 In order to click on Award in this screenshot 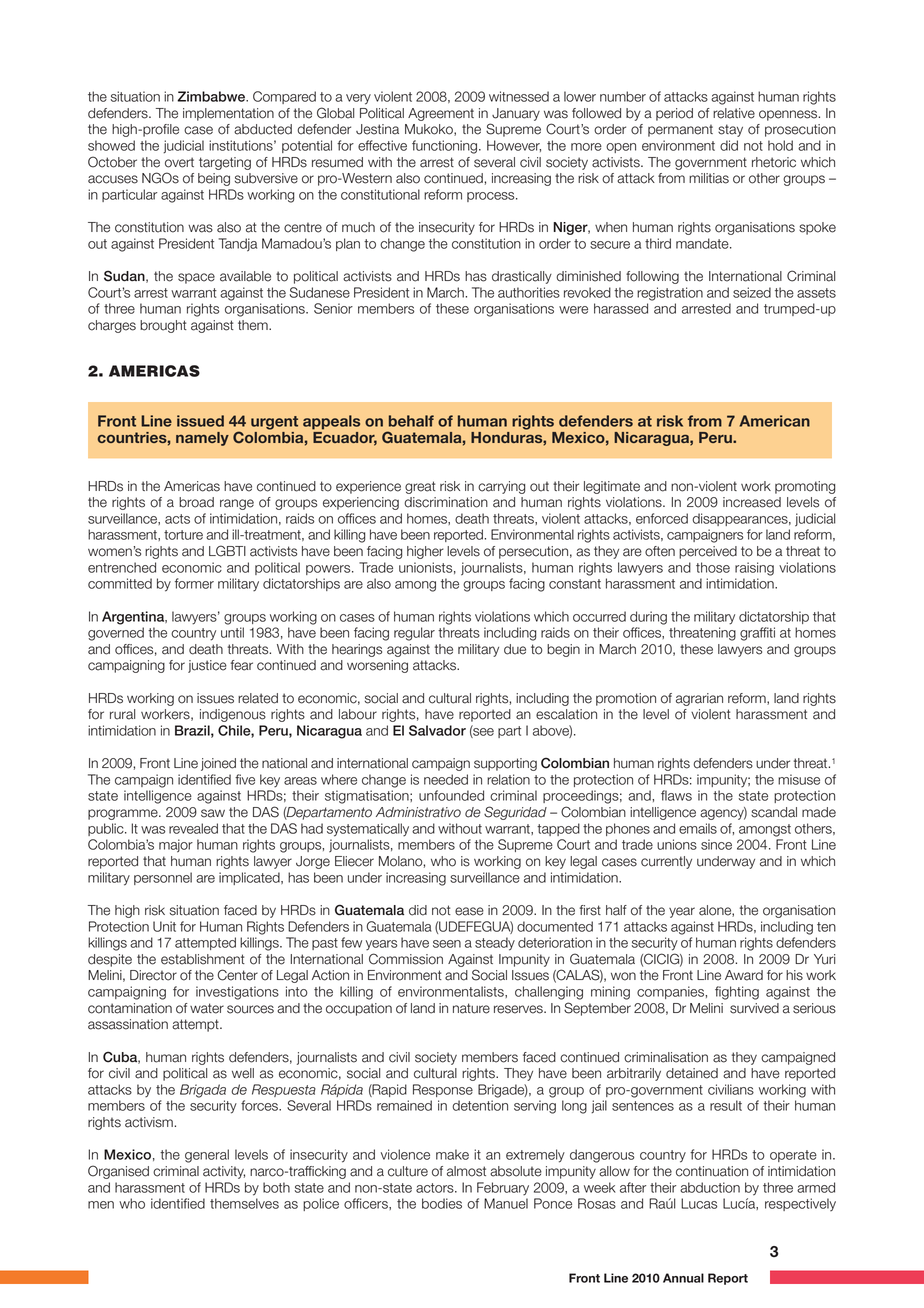, I will do `click(744, 975)`.
